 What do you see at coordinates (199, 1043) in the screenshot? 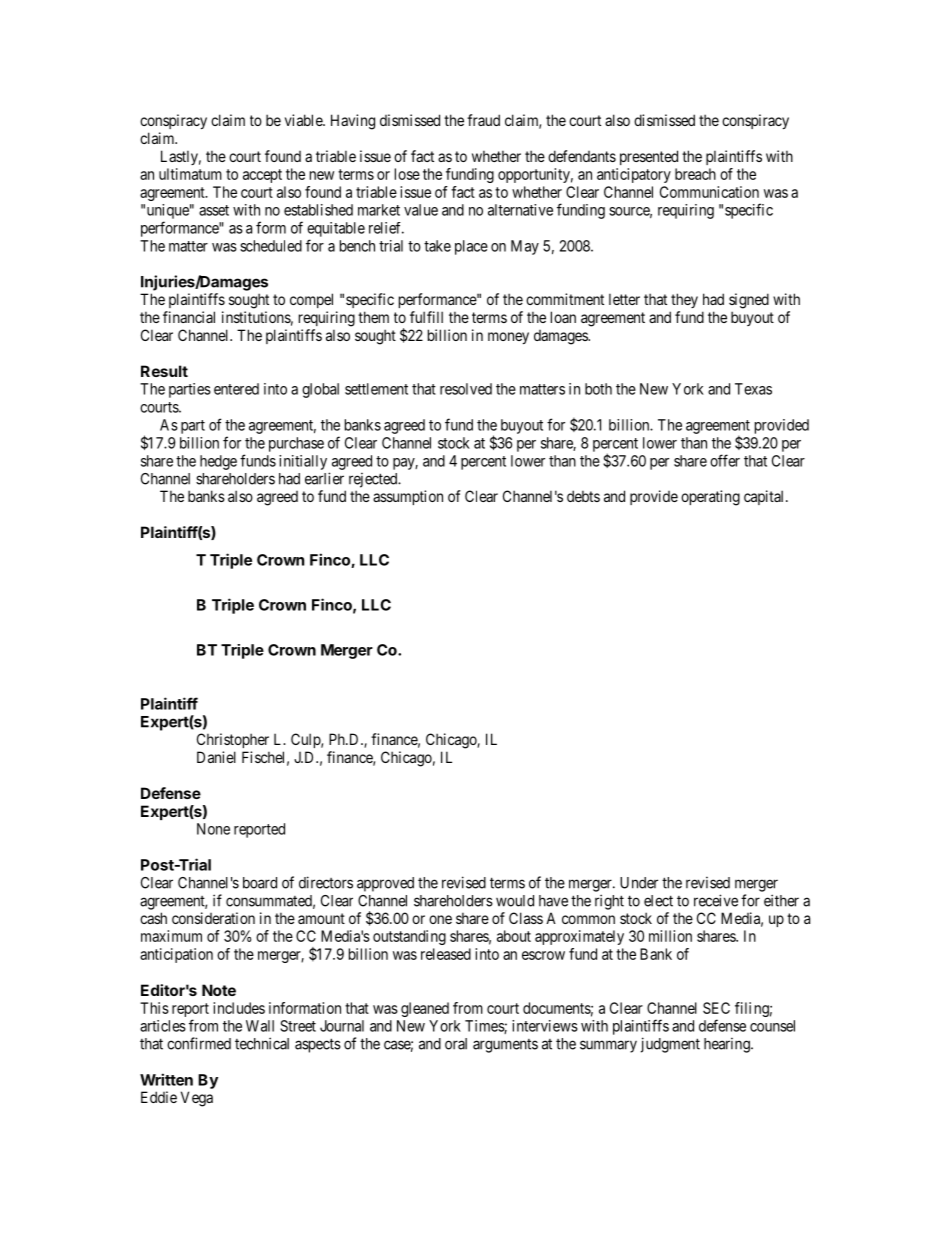
I see `confirmed` at bounding box center [199, 1043].
